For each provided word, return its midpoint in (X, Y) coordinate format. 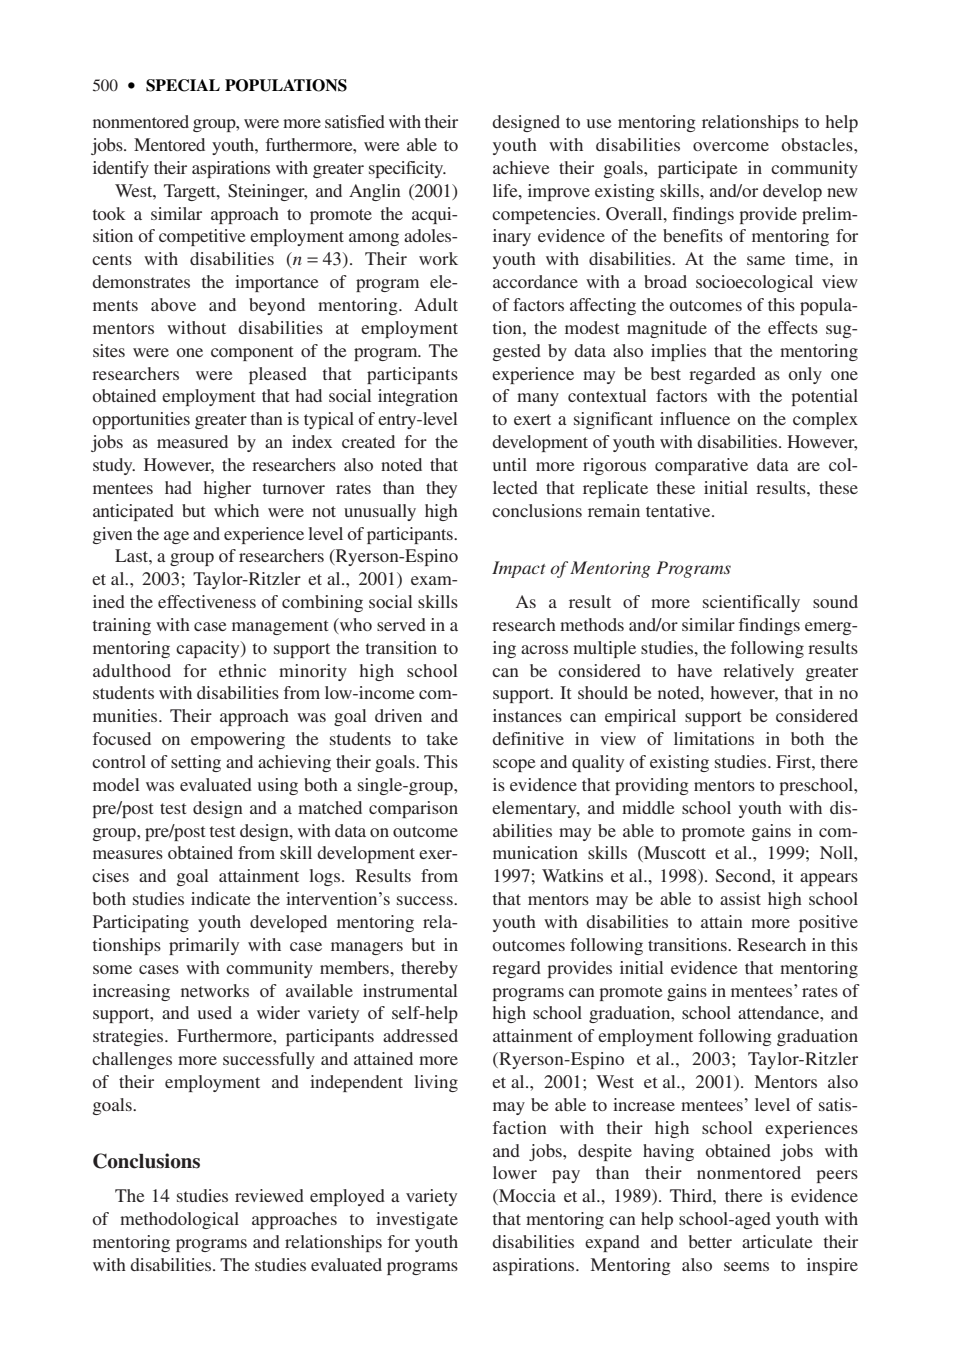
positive (828, 923)
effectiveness (207, 601)
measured (192, 441)
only (805, 375)
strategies (129, 1037)
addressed (420, 1035)
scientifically (751, 603)
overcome (731, 146)
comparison (413, 809)
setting (196, 763)
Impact (519, 569)
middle (648, 807)
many (538, 399)
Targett (191, 192)
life (506, 190)
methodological (179, 1220)
